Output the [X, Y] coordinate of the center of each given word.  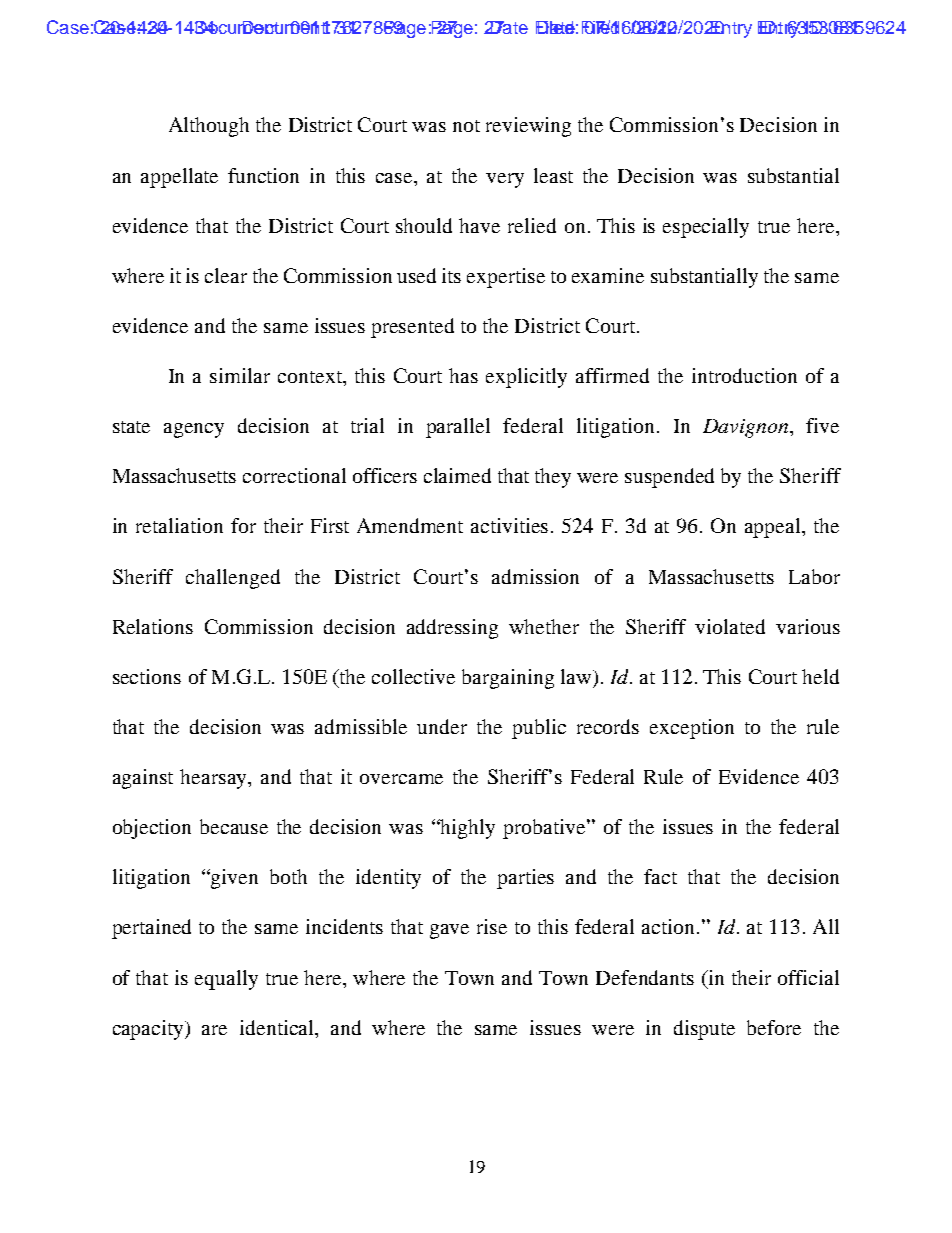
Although [209, 127]
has [463, 375]
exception [692, 729]
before [774, 1027]
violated [730, 626]
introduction [744, 375]
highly [467, 829]
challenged [233, 579]
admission [535, 576]
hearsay [215, 779]
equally [226, 980]
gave [449, 931]
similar [240, 375]
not [466, 126]
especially [706, 228]
